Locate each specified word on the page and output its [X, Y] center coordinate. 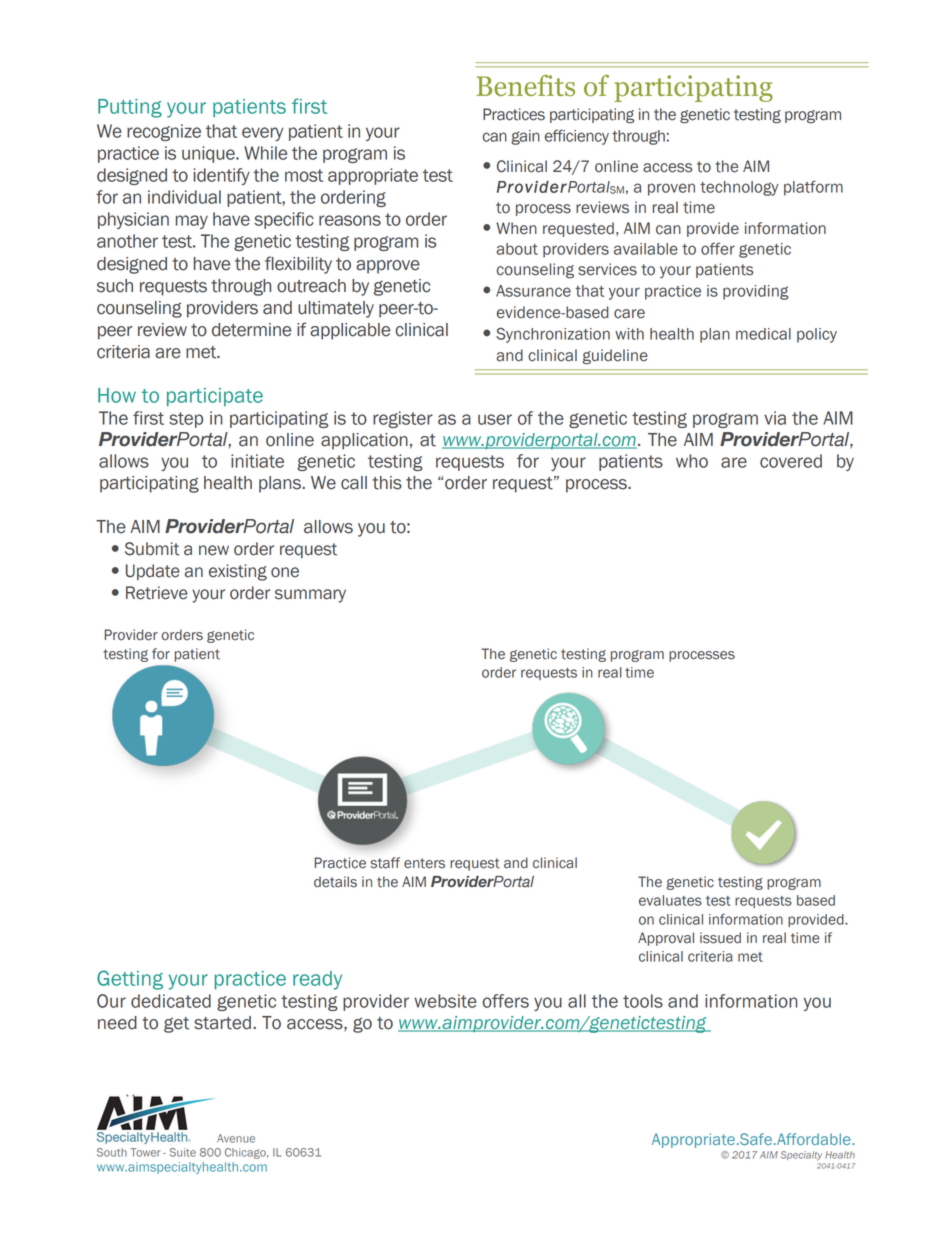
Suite [182, 1152]
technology [739, 188]
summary [310, 596]
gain [525, 137]
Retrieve [157, 593]
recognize [164, 132]
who [692, 461]
